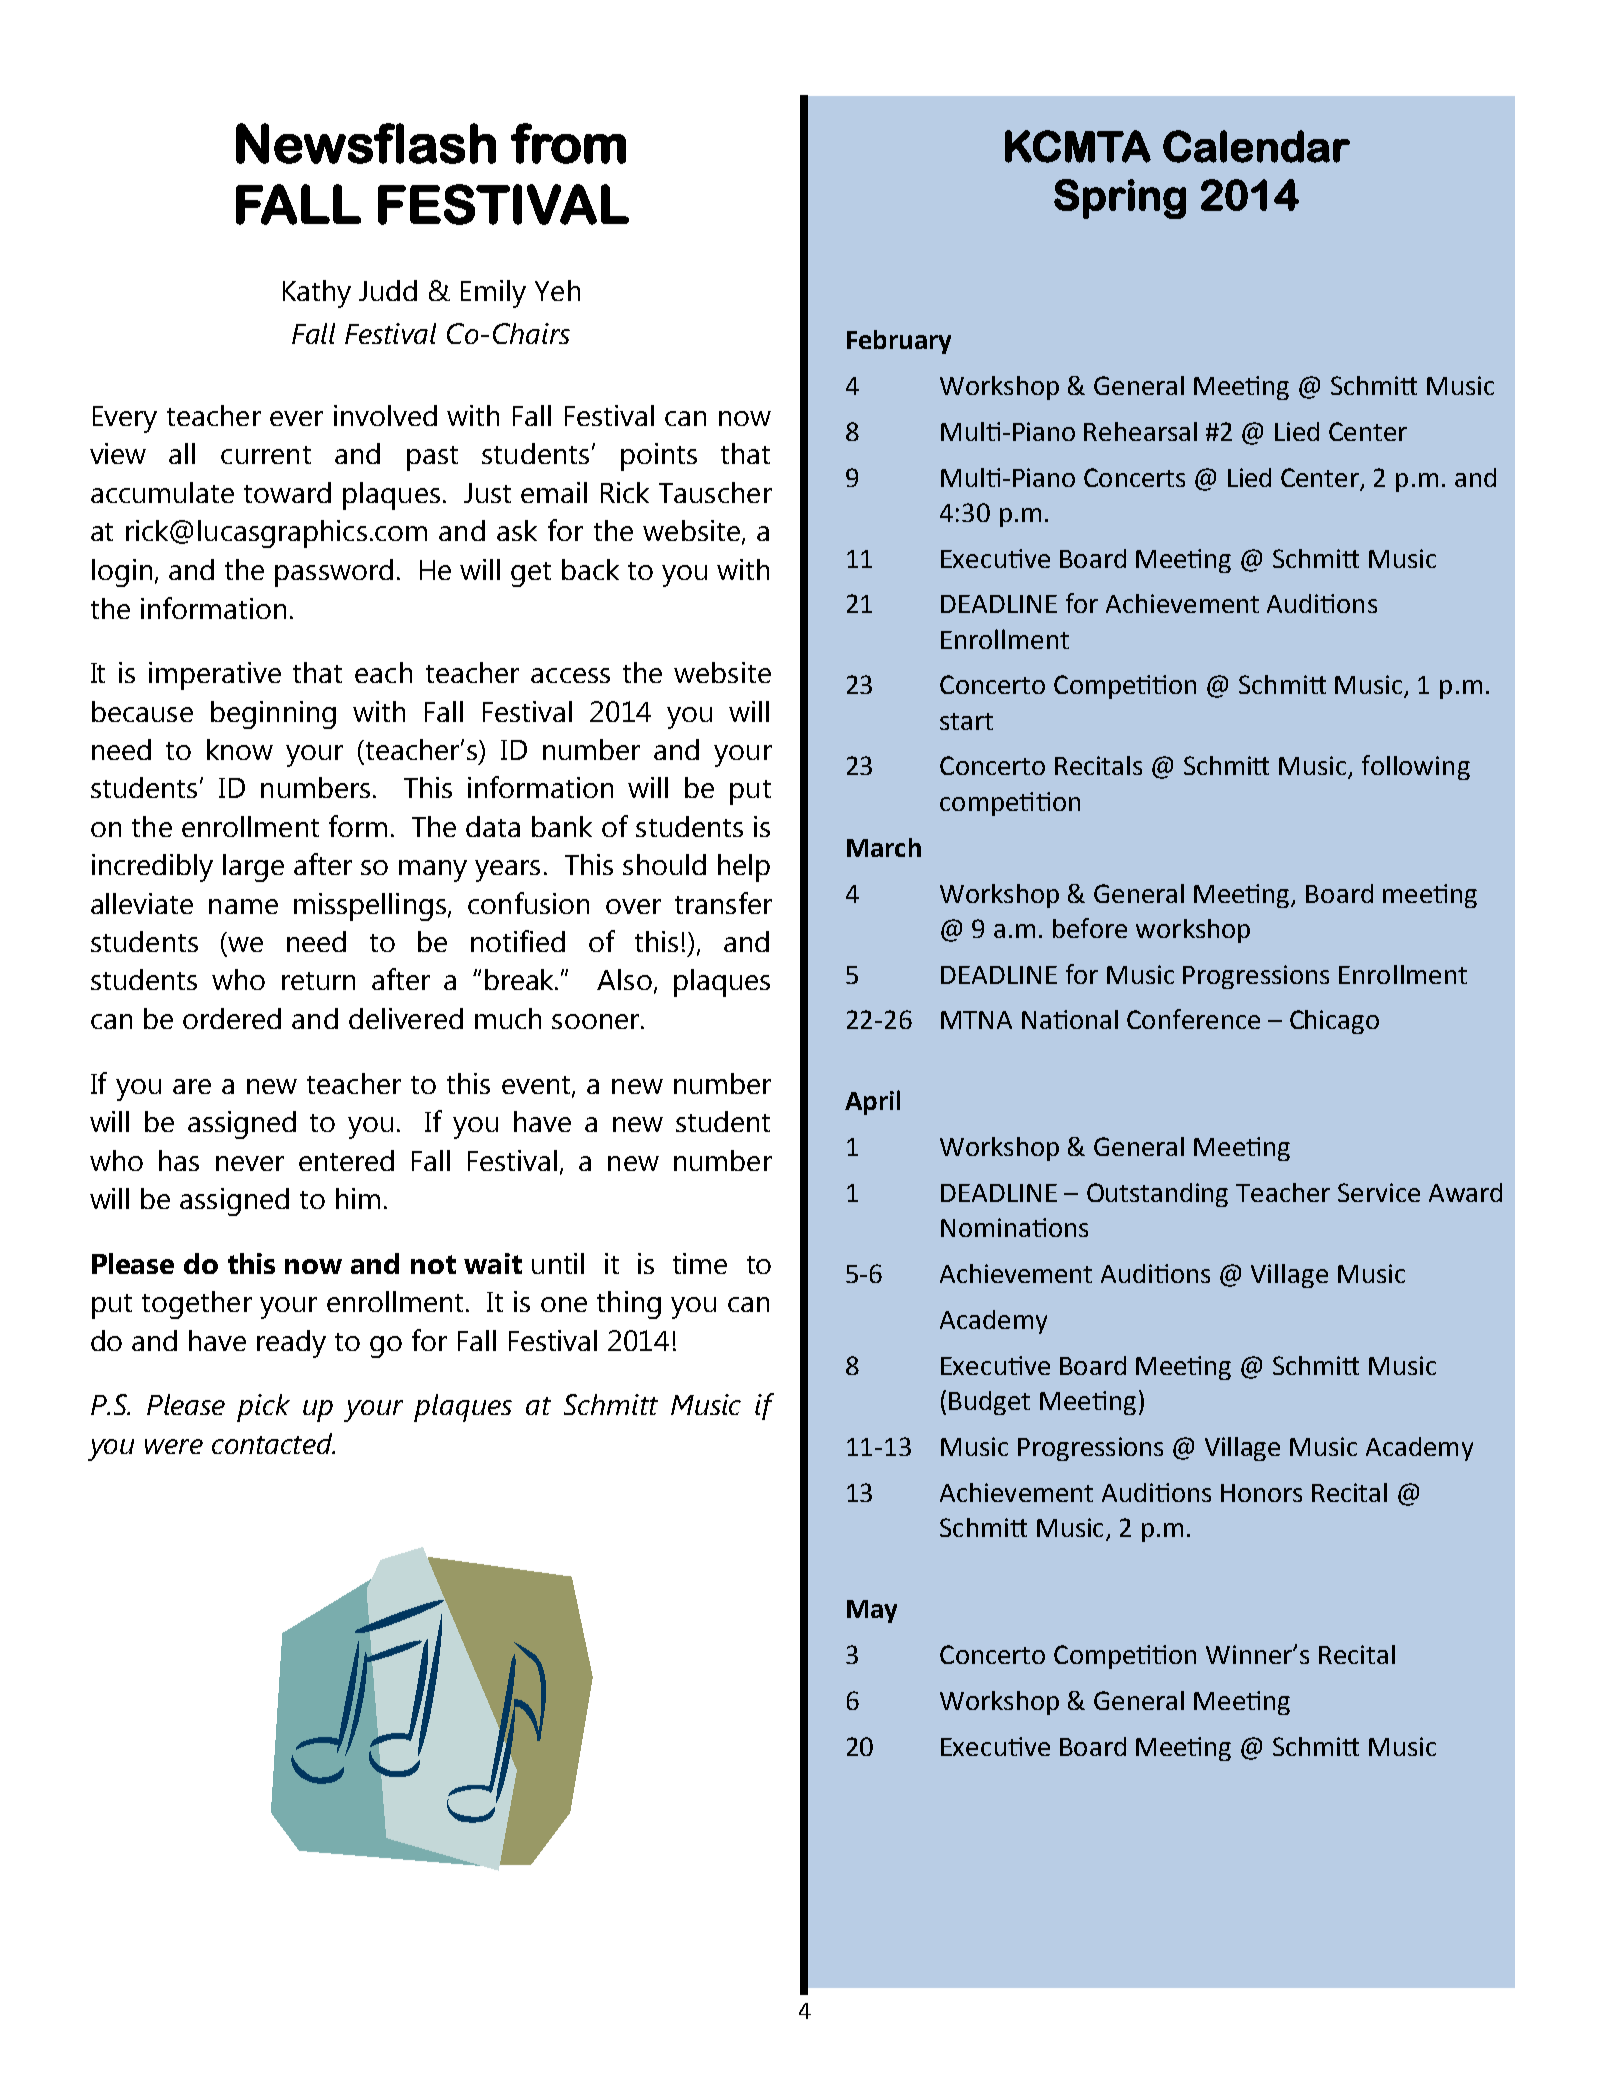 The height and width of the screenshot is (2081, 1608). Describe the element at coordinates (273, 1443) in the screenshot. I see `contacted` at that location.
